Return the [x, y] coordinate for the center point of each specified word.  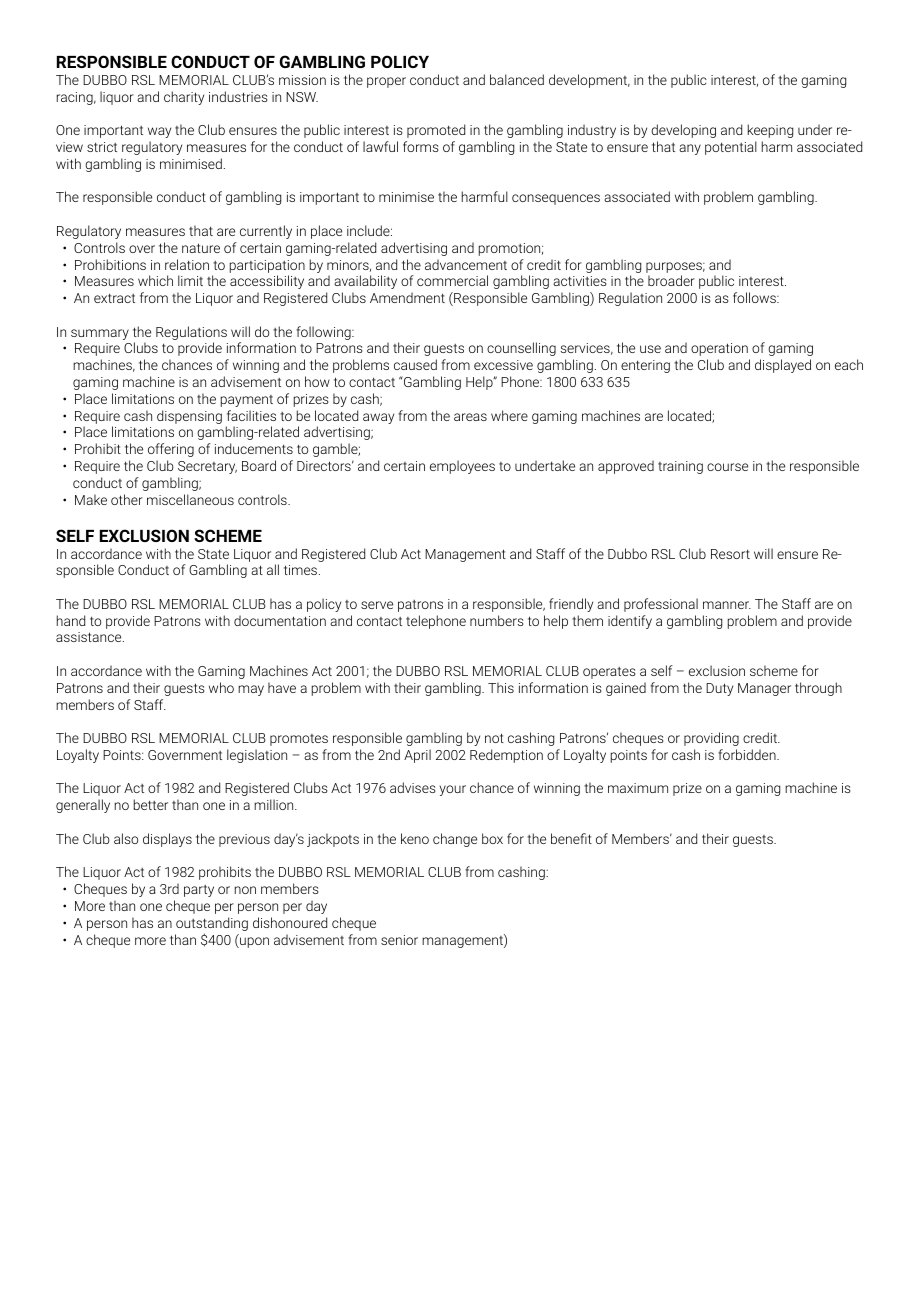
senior [399, 940]
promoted [436, 131]
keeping [770, 131]
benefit [571, 838]
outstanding [212, 925]
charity [184, 98]
